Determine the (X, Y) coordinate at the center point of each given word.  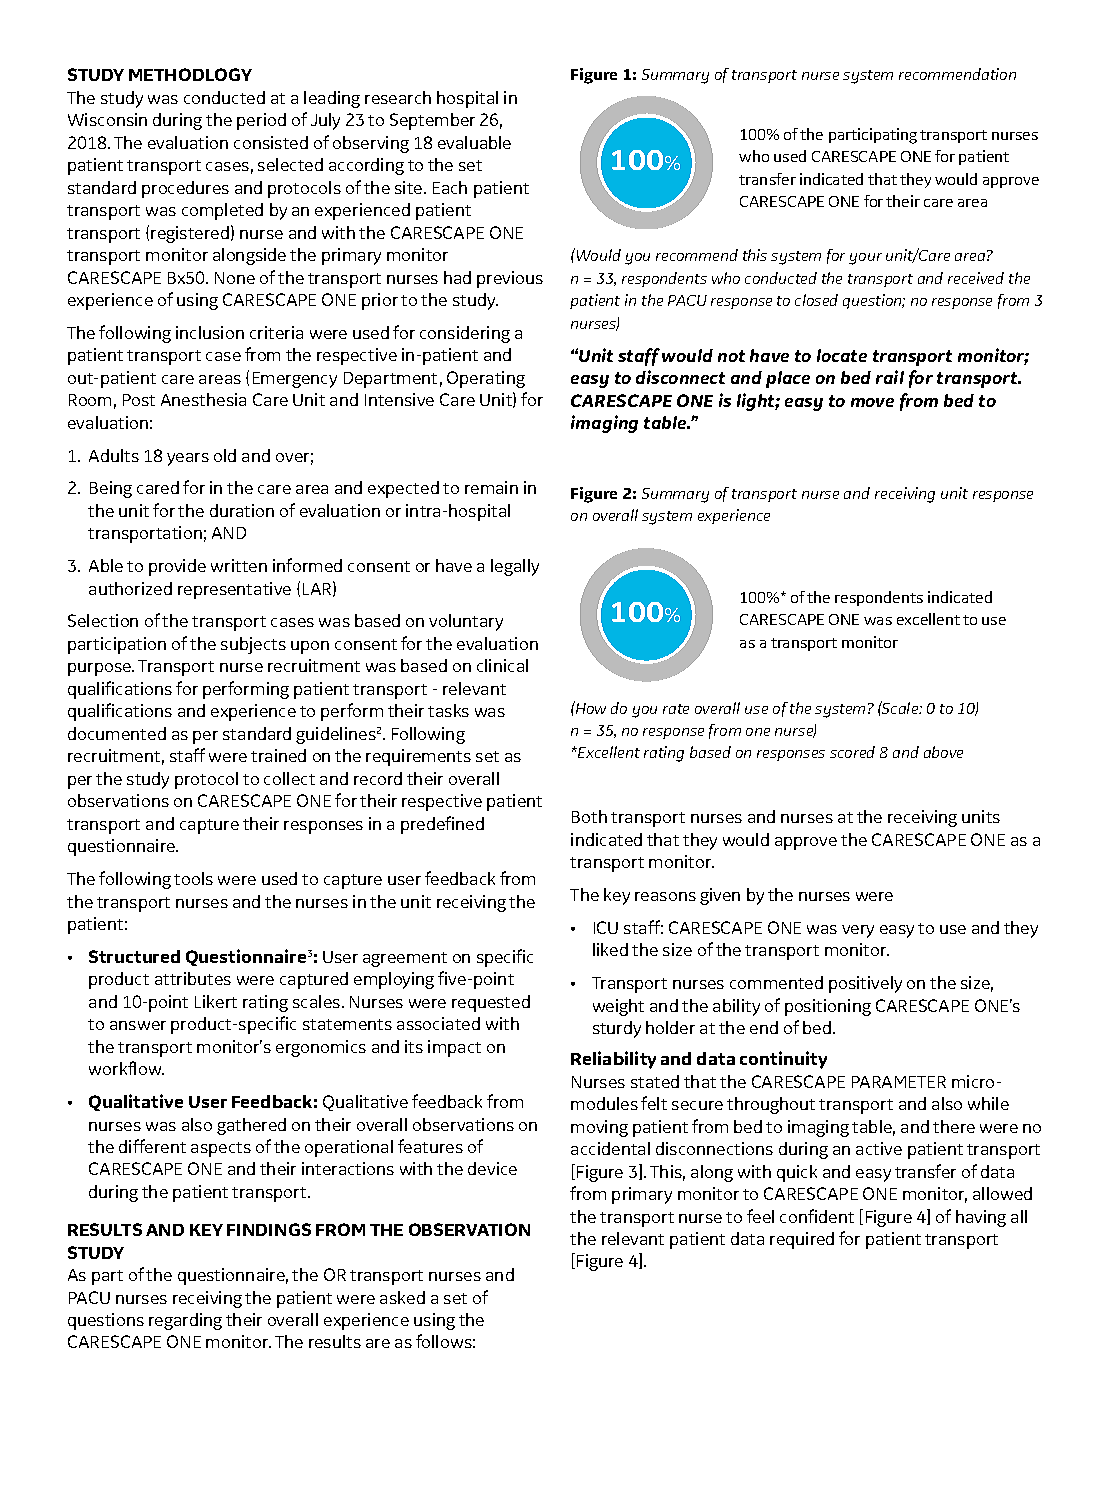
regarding (185, 1321)
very (858, 931)
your (865, 259)
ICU (606, 927)
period (261, 121)
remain (491, 487)
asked (402, 1297)
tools (193, 878)
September (432, 121)
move (872, 402)
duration (242, 510)
